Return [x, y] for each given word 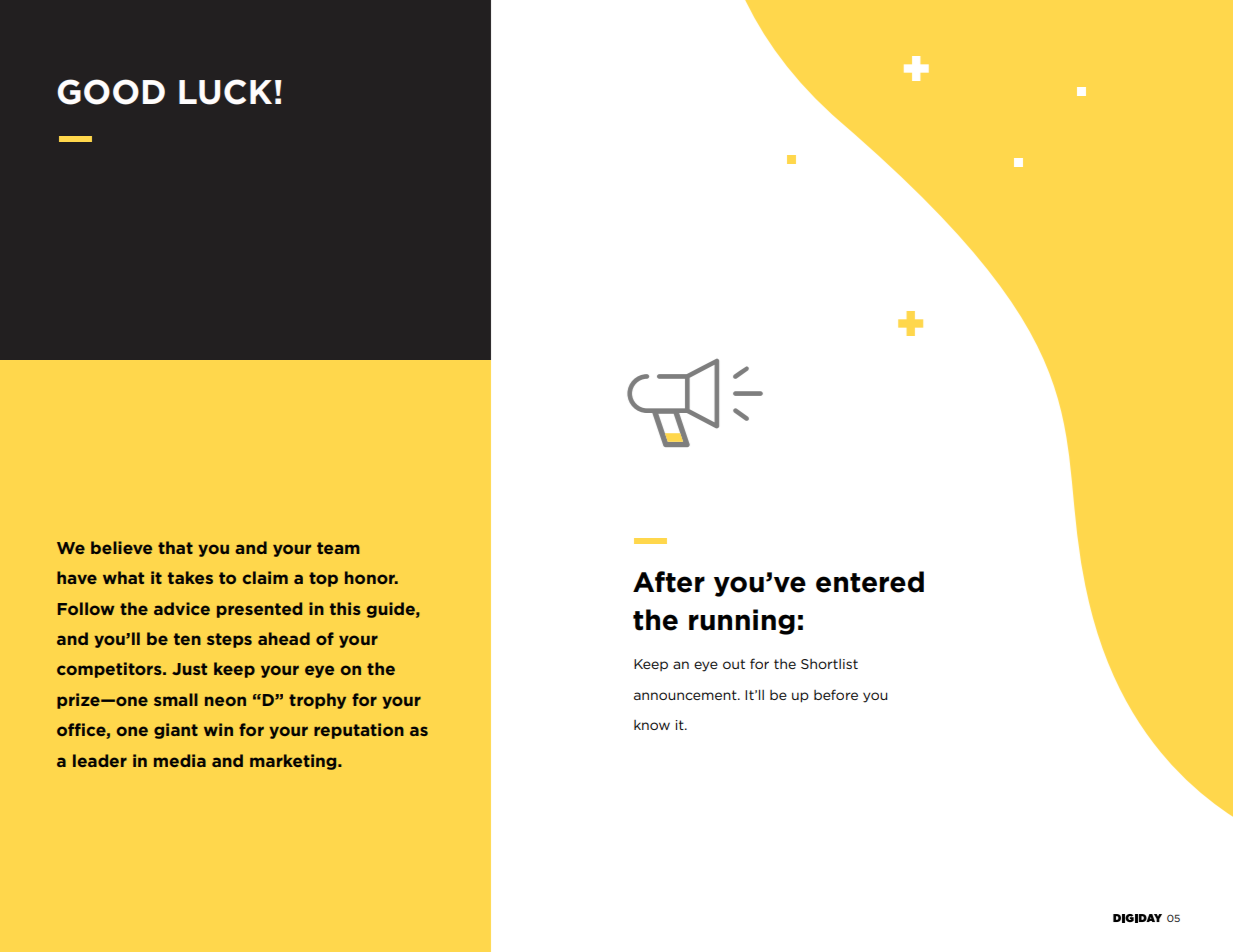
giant [176, 731]
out [734, 664]
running [742, 622]
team [338, 548]
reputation [359, 731]
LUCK [225, 92]
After [669, 582]
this [345, 608]
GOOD [111, 92]
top [323, 579]
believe [121, 547]
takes [190, 577]
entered [870, 582]
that [175, 547]
